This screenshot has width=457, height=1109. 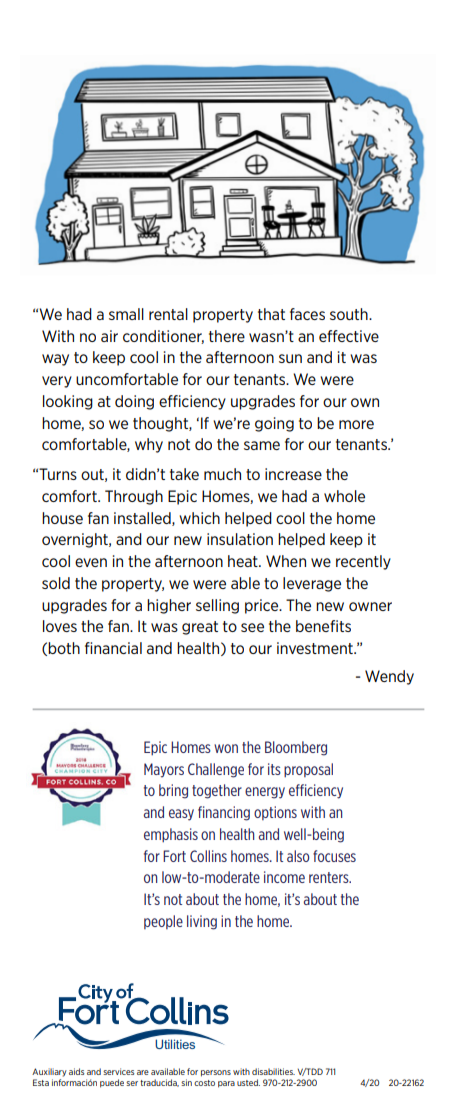 What do you see at coordinates (64, 648) in the screenshot?
I see `both` at bounding box center [64, 648].
